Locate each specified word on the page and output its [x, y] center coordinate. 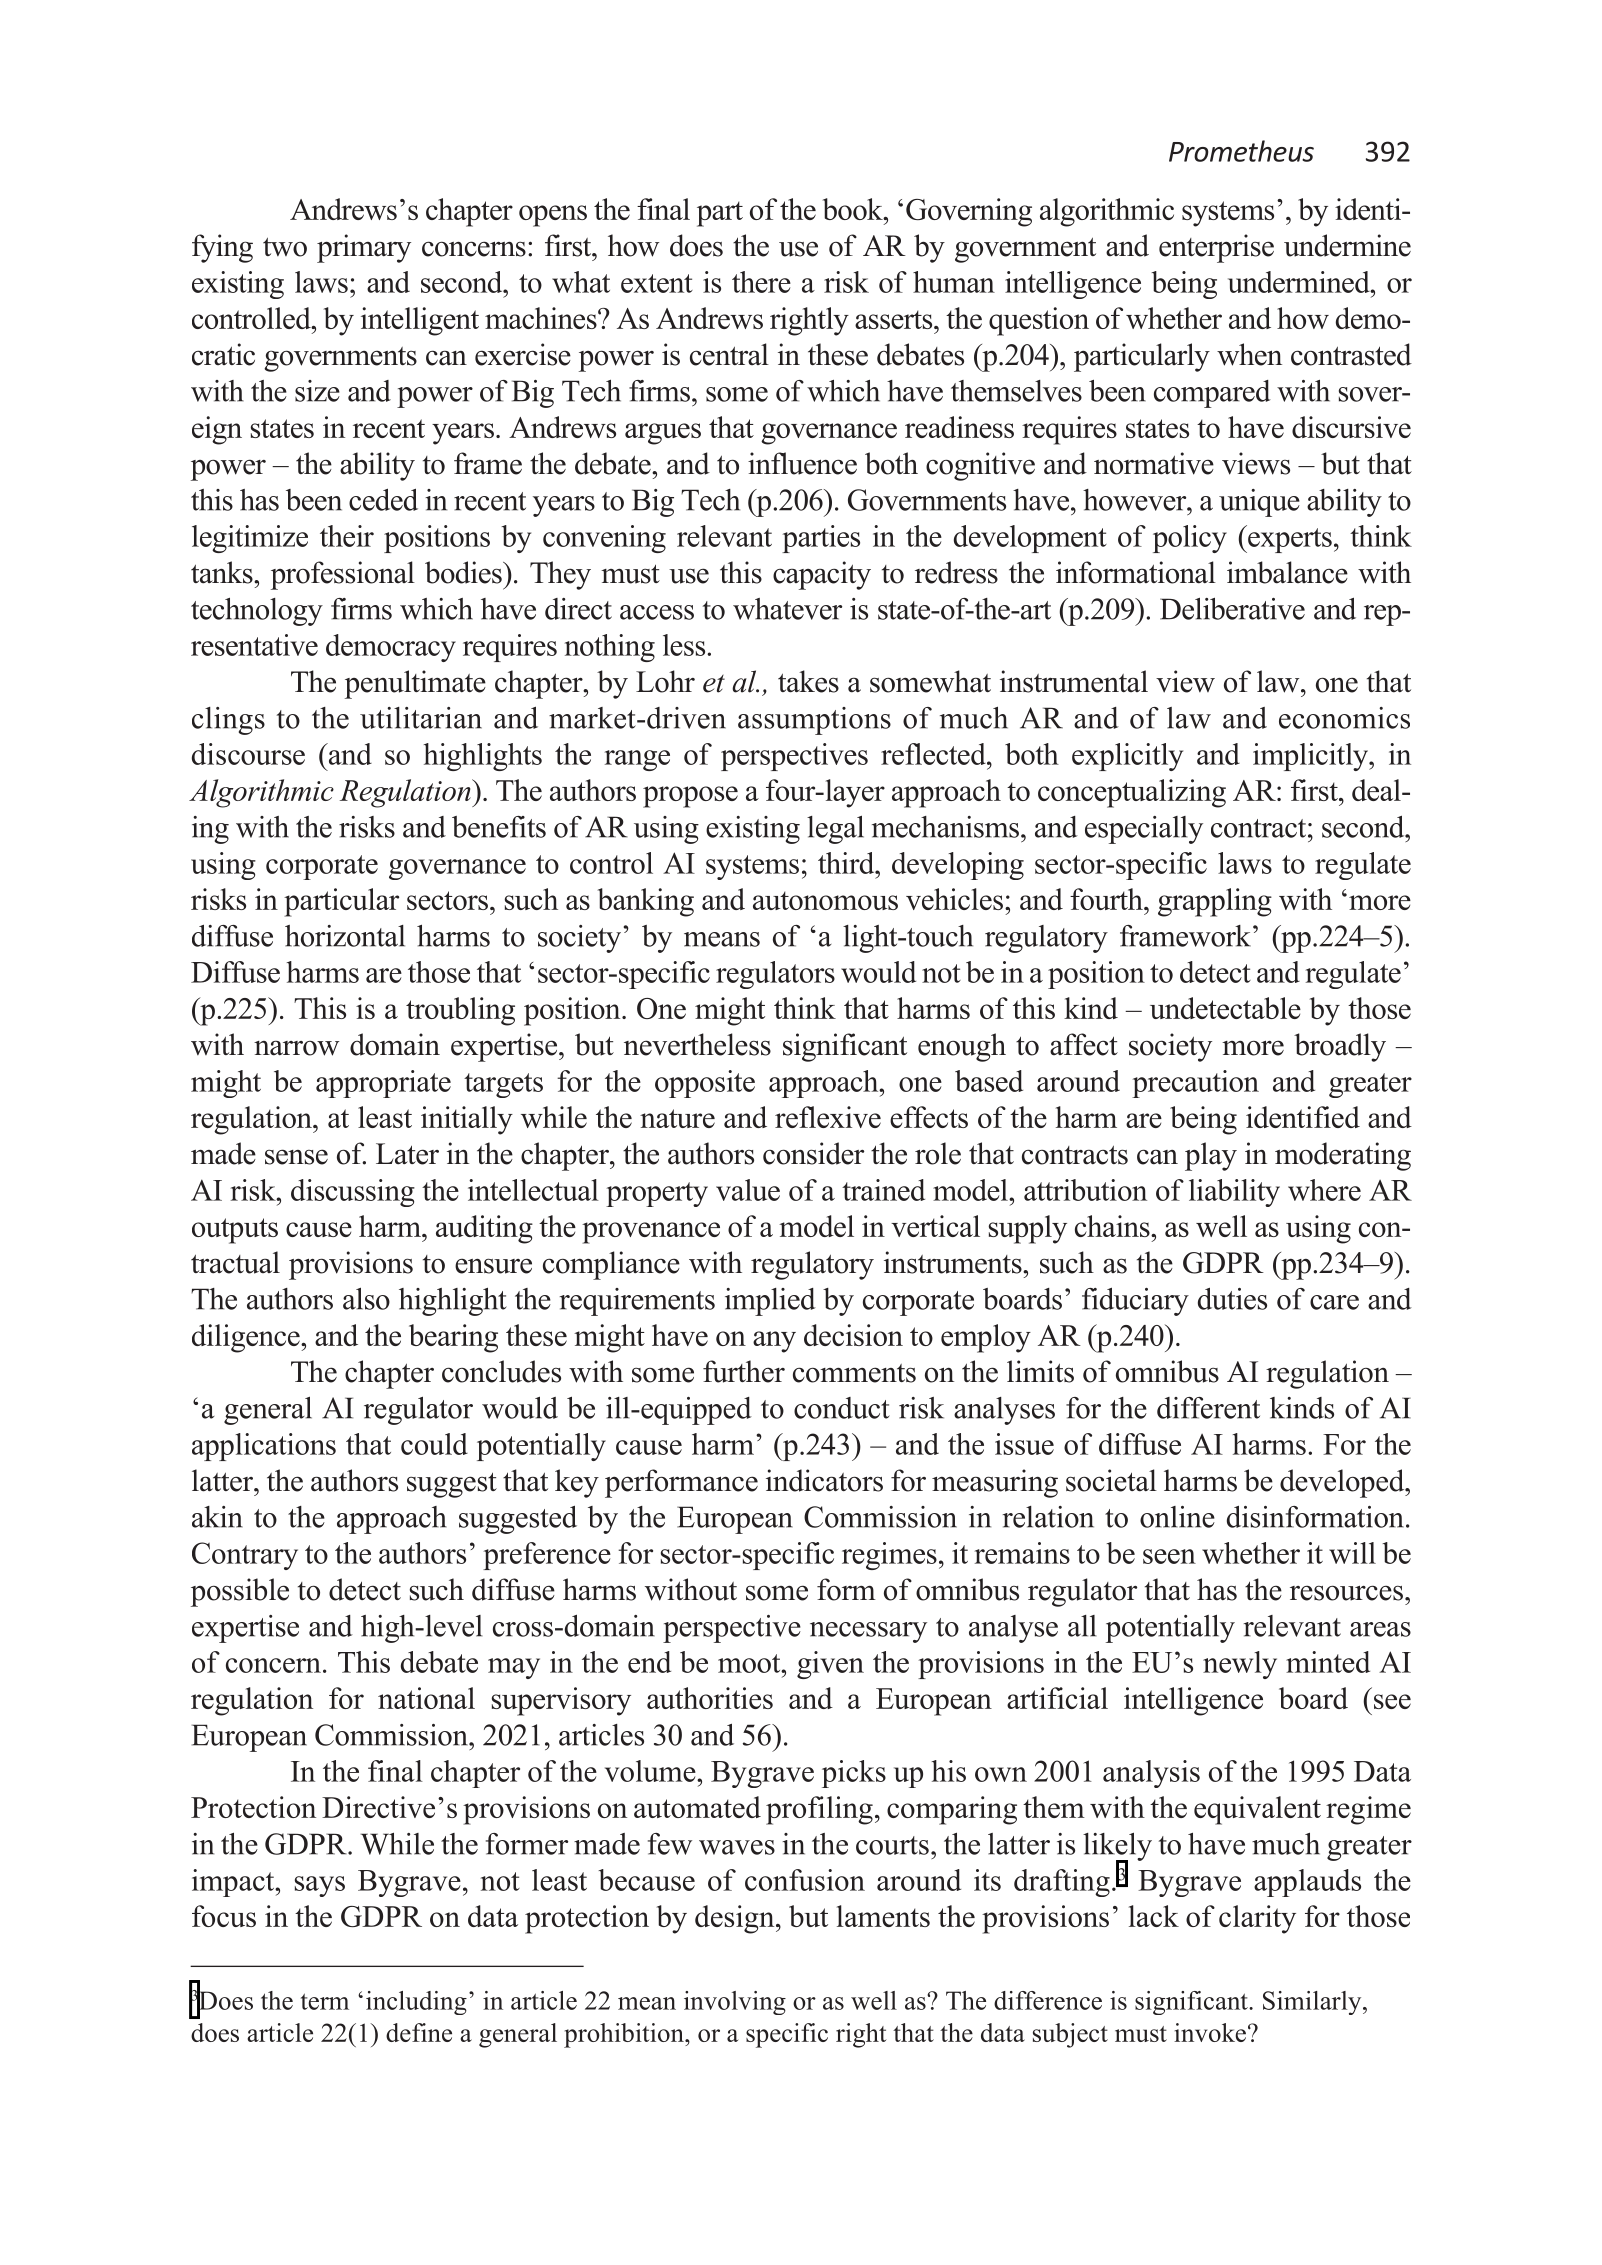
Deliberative [1232, 609]
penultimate [415, 684]
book [854, 209]
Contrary [245, 1556]
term [325, 2001]
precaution [1195, 1084]
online [1177, 1517]
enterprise [1216, 248]
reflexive [828, 1117]
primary [364, 248]
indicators [824, 1480]
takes [808, 681]
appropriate [383, 1084]
